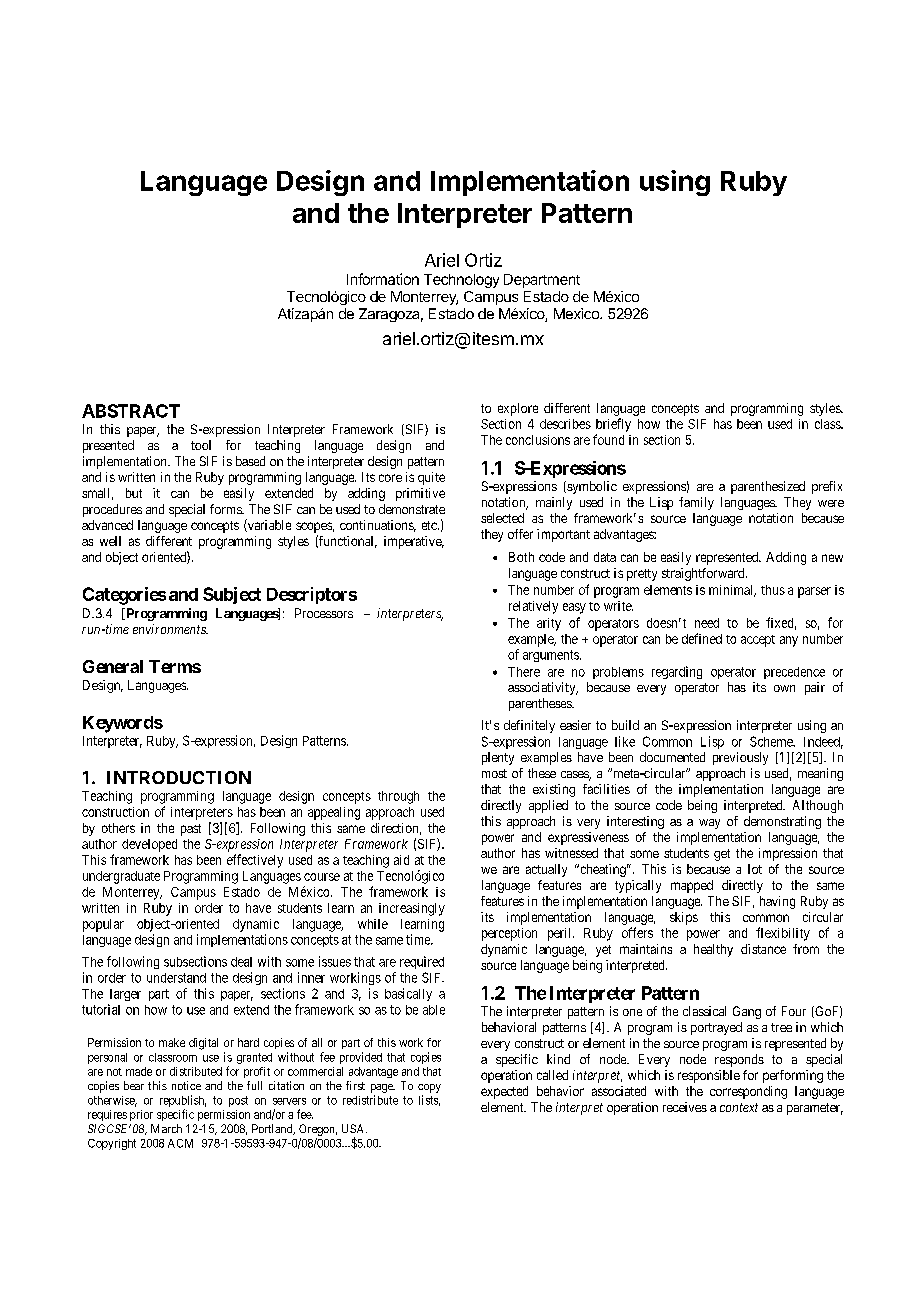  I want to click on forms, so click(226, 509).
